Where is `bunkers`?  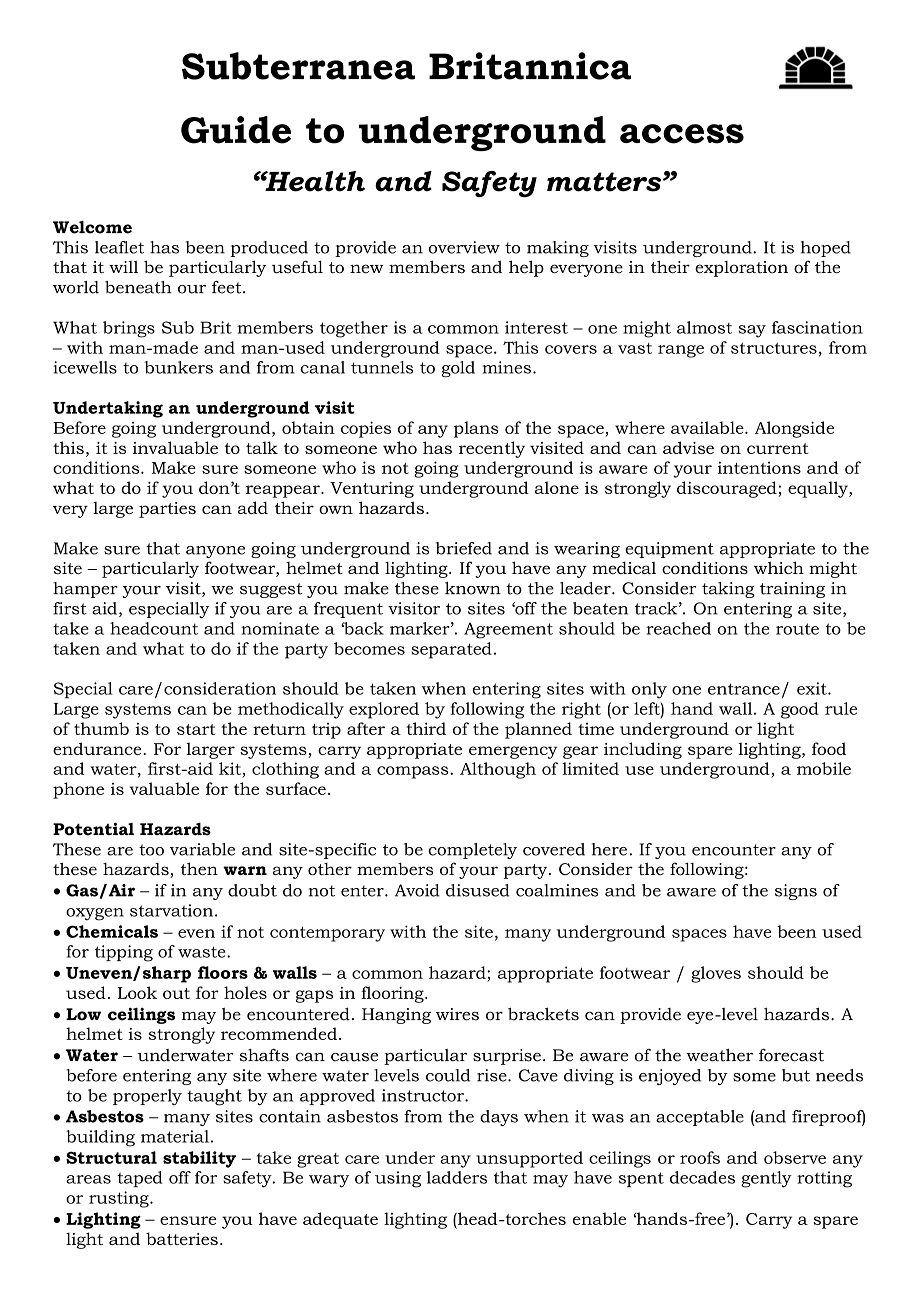
bunkers is located at coordinates (178, 367).
